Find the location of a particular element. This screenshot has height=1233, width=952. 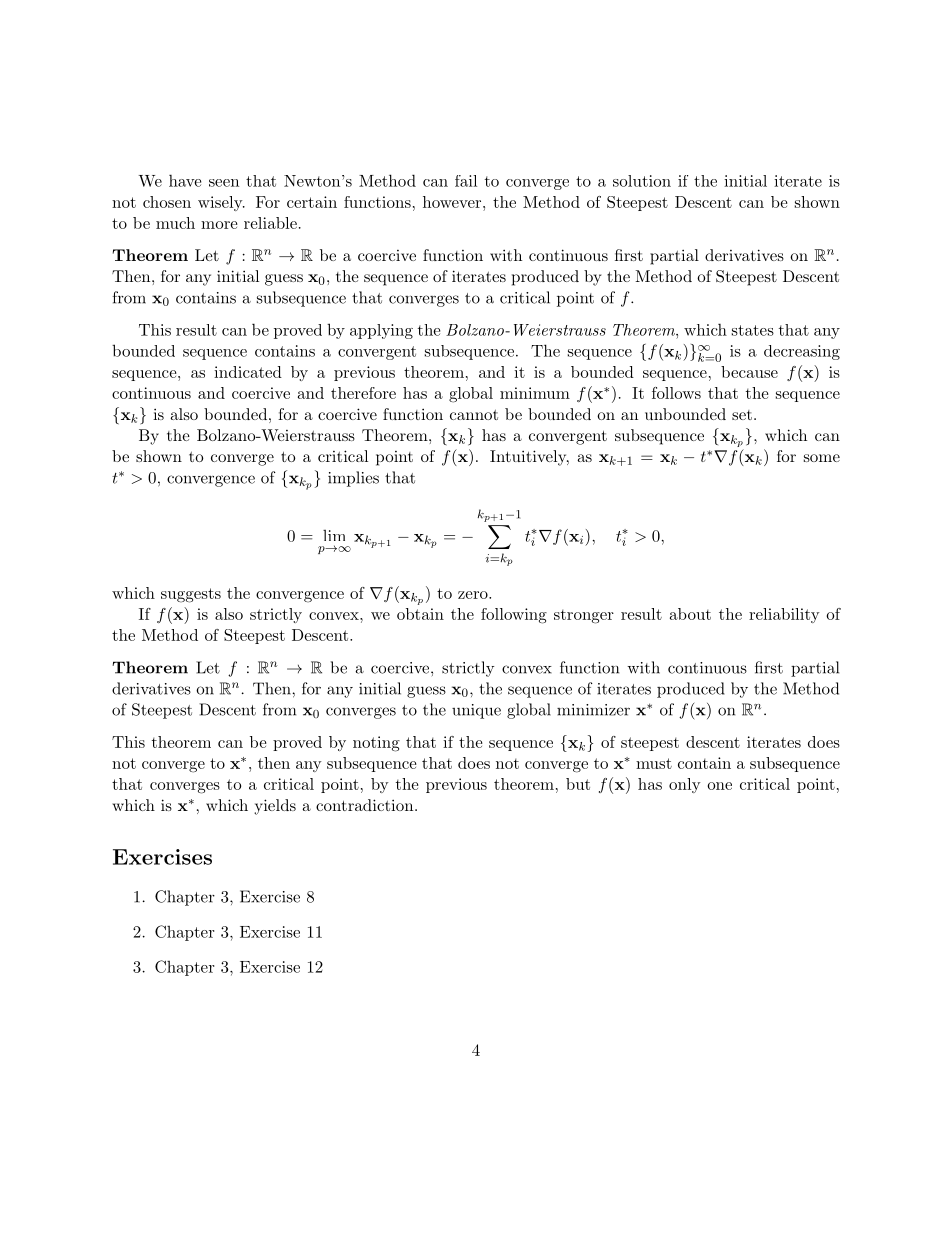

solution is located at coordinates (642, 181).
